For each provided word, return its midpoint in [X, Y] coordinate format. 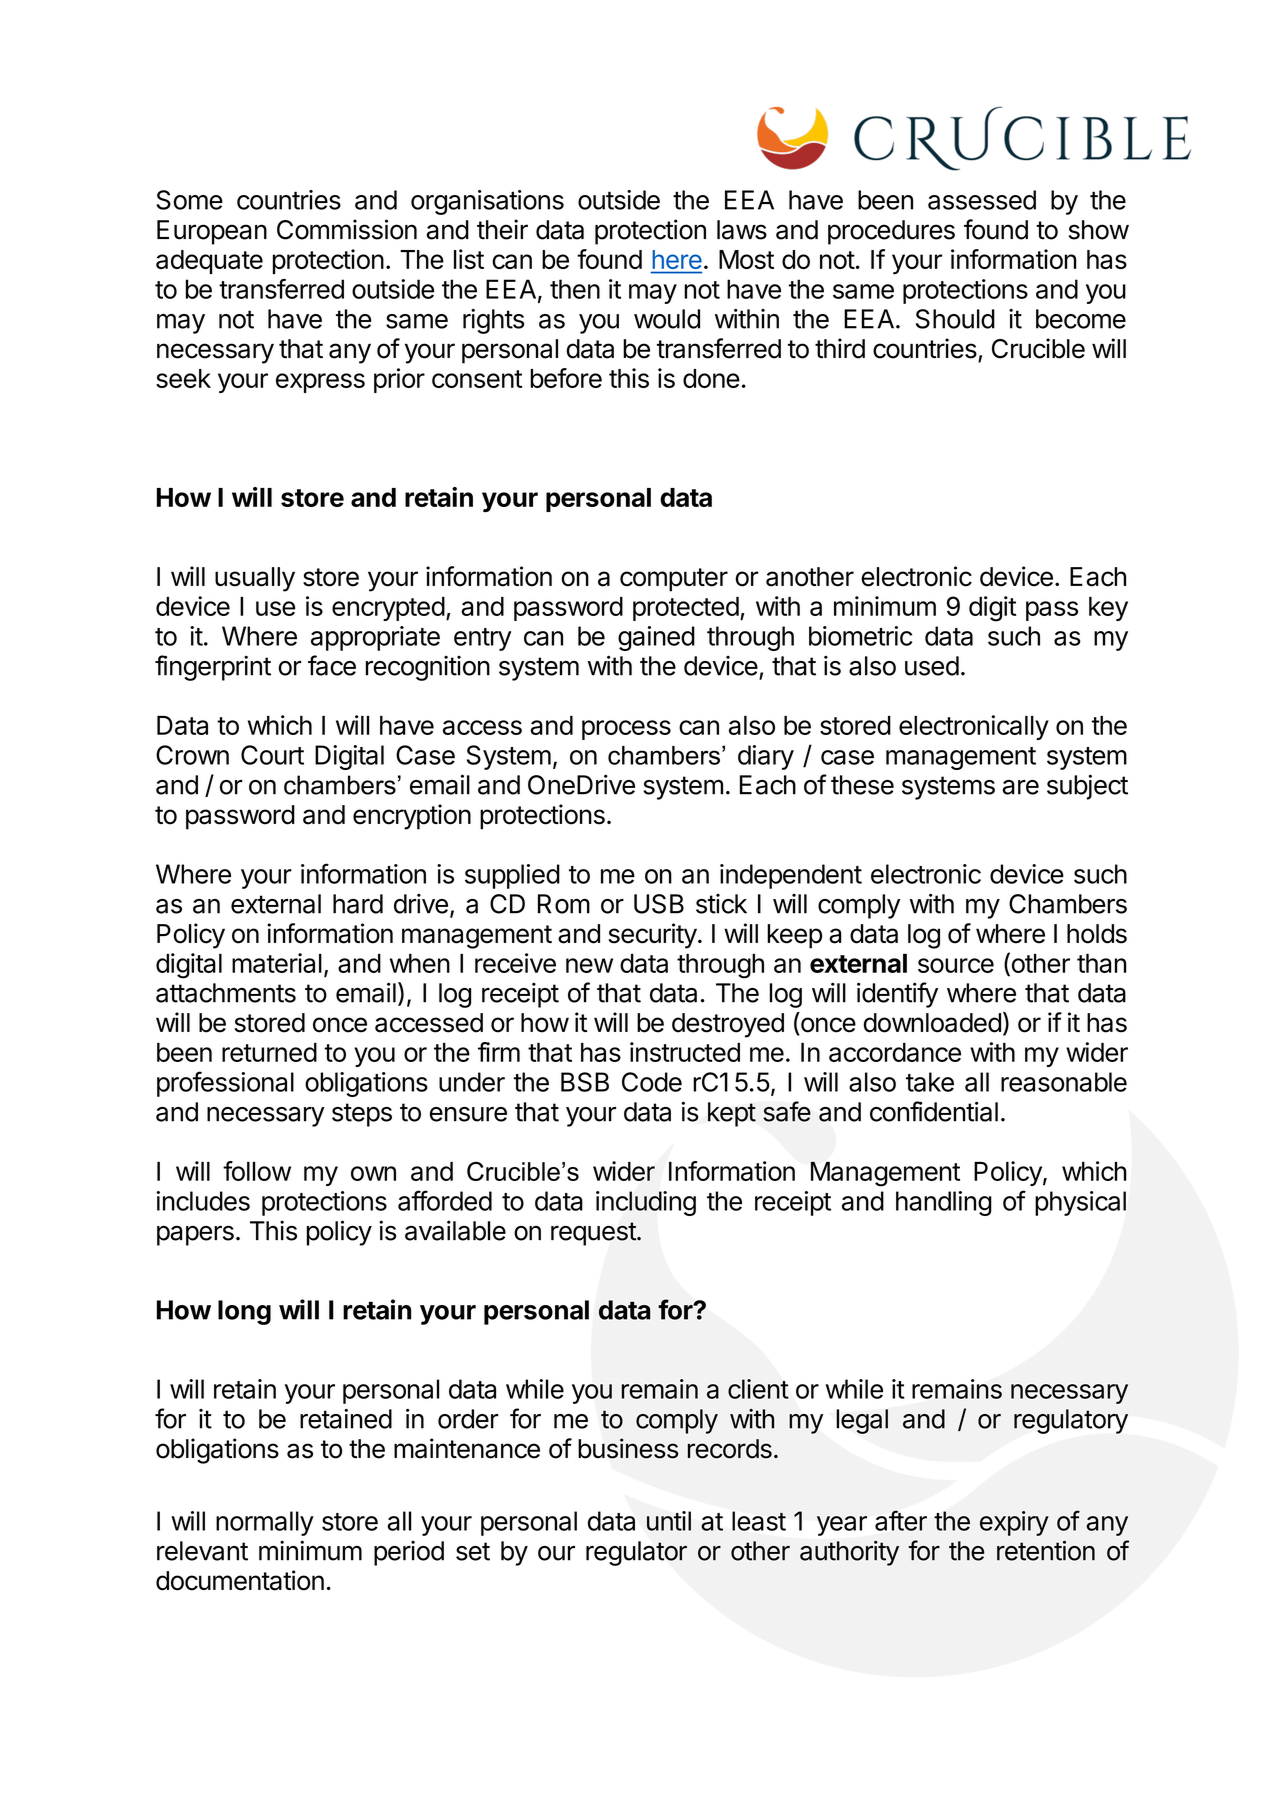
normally [265, 1523]
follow [257, 1171]
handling [944, 1203]
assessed [982, 200]
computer [674, 580]
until [669, 1521]
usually [255, 579]
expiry [1014, 1523]
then [575, 289]
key [1108, 609]
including [646, 1203]
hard [358, 904]
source [956, 965]
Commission [347, 229]
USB [659, 904]
